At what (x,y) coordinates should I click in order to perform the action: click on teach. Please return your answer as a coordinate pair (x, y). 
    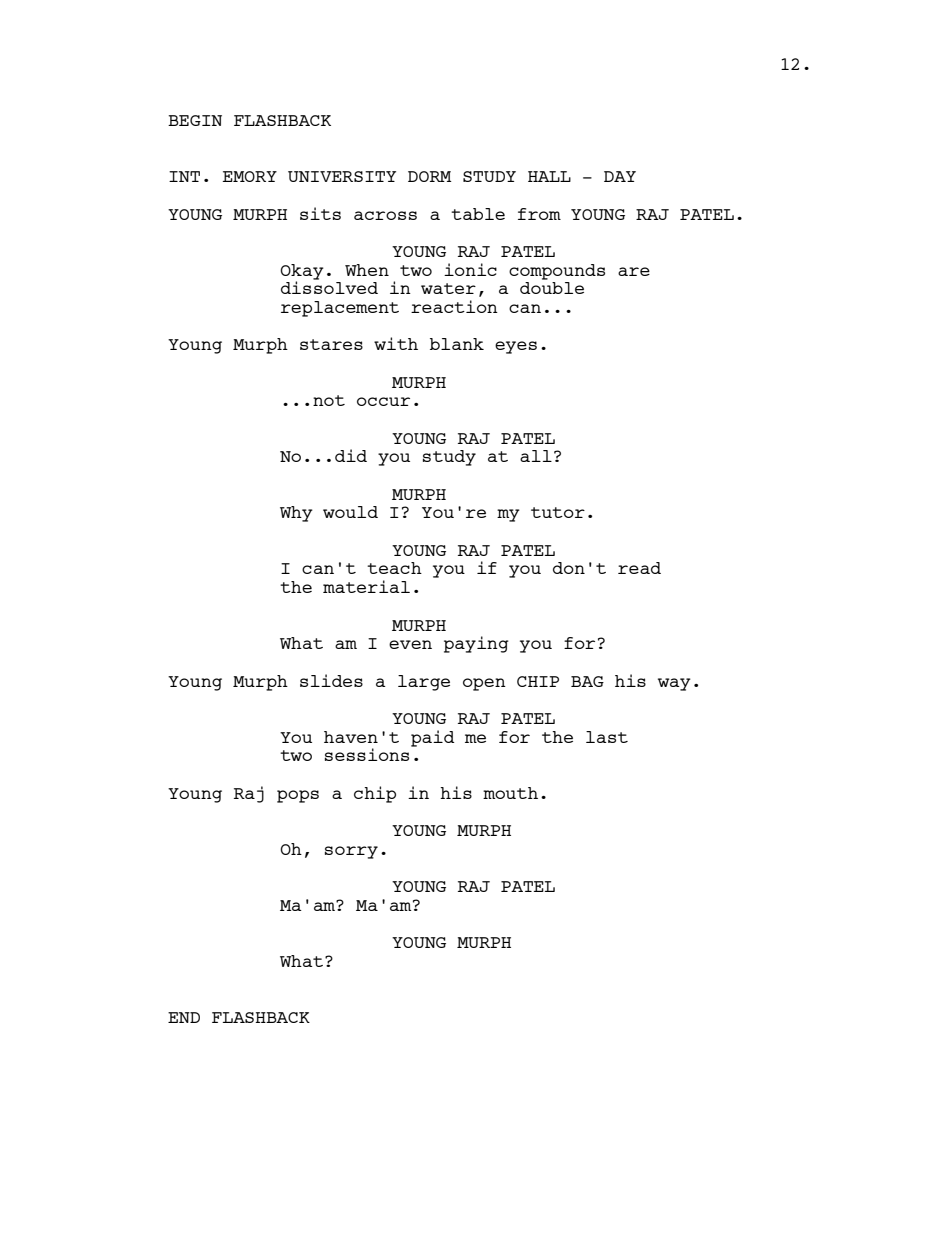
    Looking at the image, I should click on (394, 568).
